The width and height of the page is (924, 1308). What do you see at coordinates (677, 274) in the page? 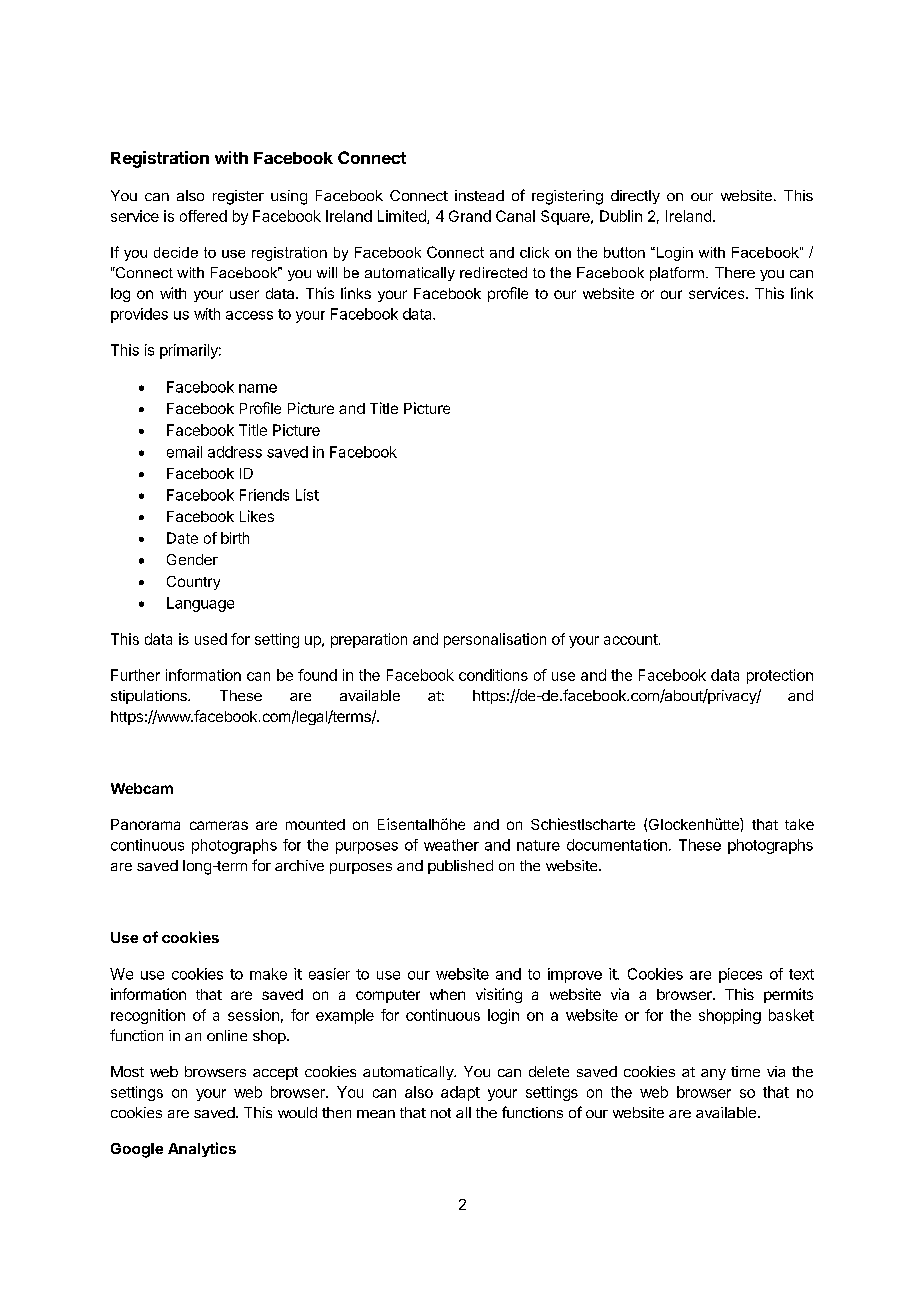
I see `platform` at bounding box center [677, 274].
